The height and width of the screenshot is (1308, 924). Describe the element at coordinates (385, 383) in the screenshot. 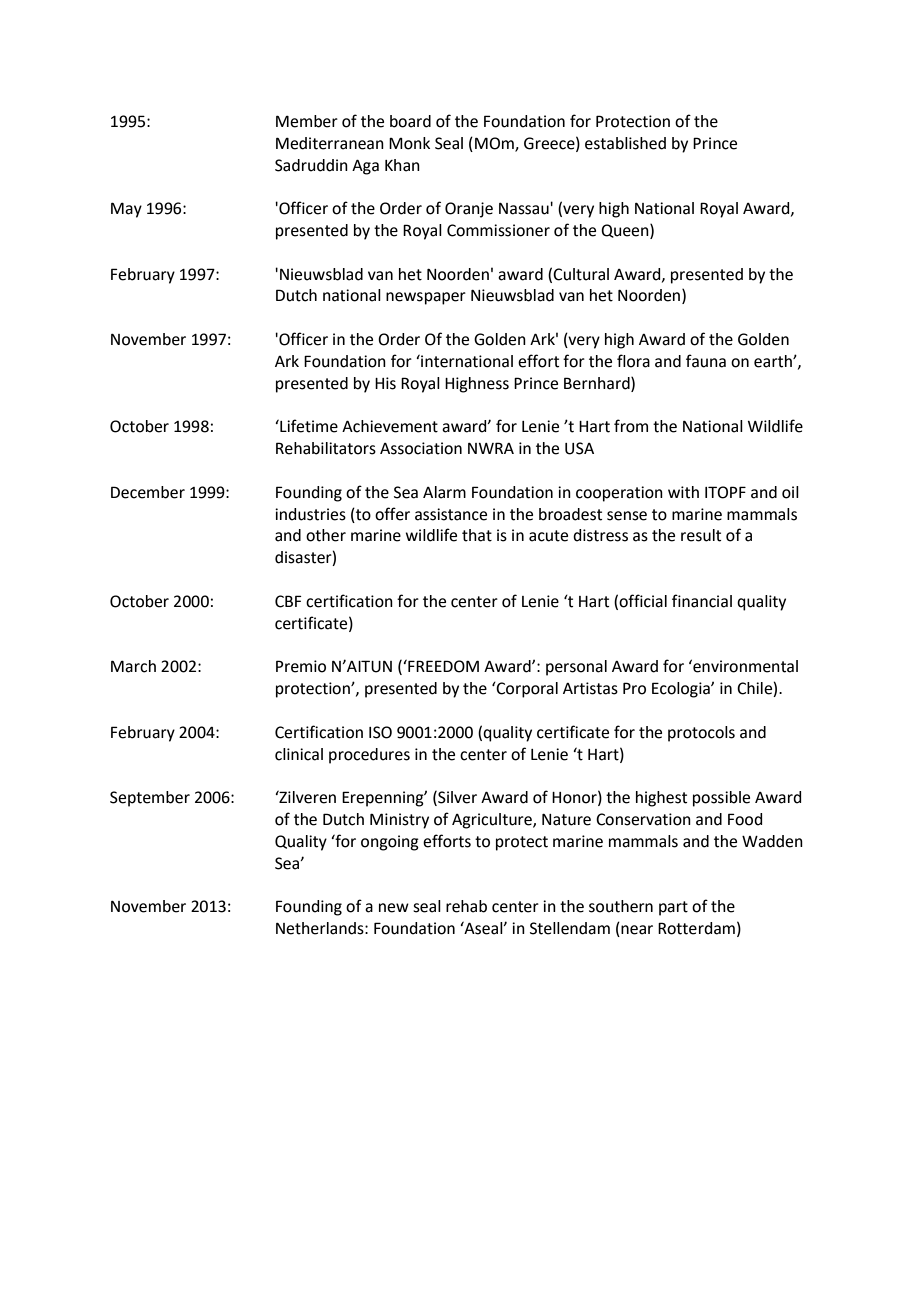

I see `His` at that location.
